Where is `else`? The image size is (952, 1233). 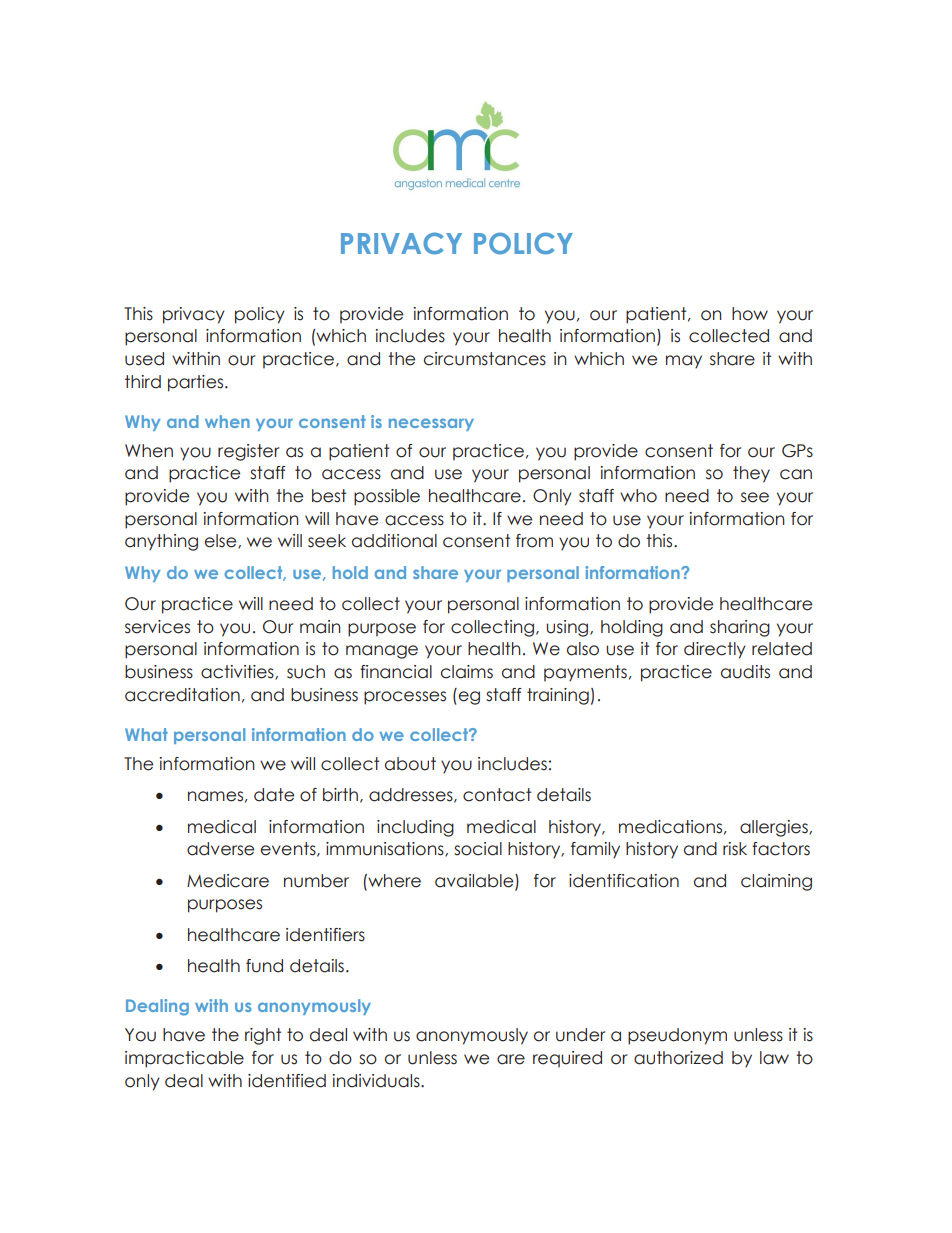
else is located at coordinates (222, 541).
